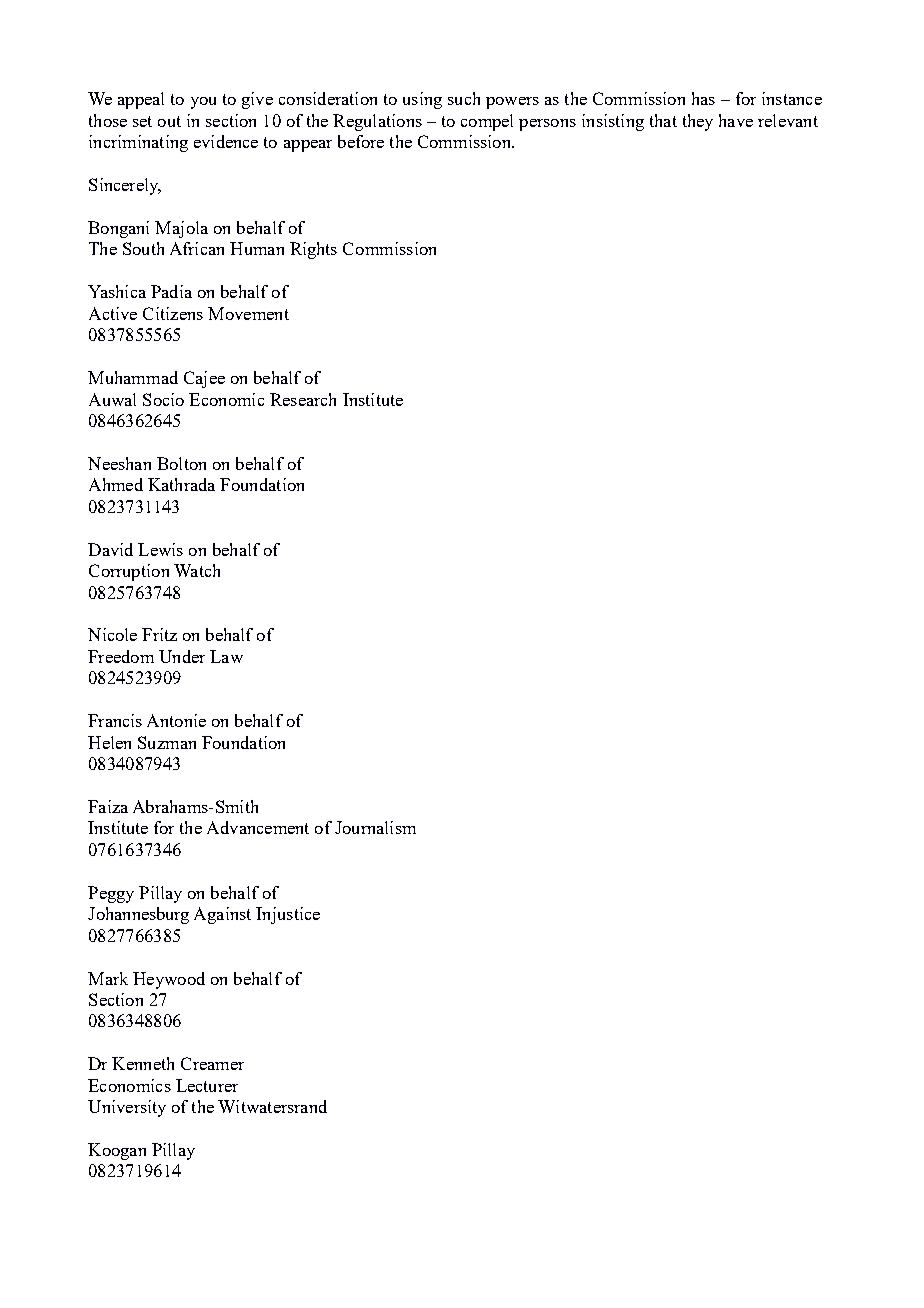 The image size is (924, 1308). I want to click on Against, so click(222, 915).
